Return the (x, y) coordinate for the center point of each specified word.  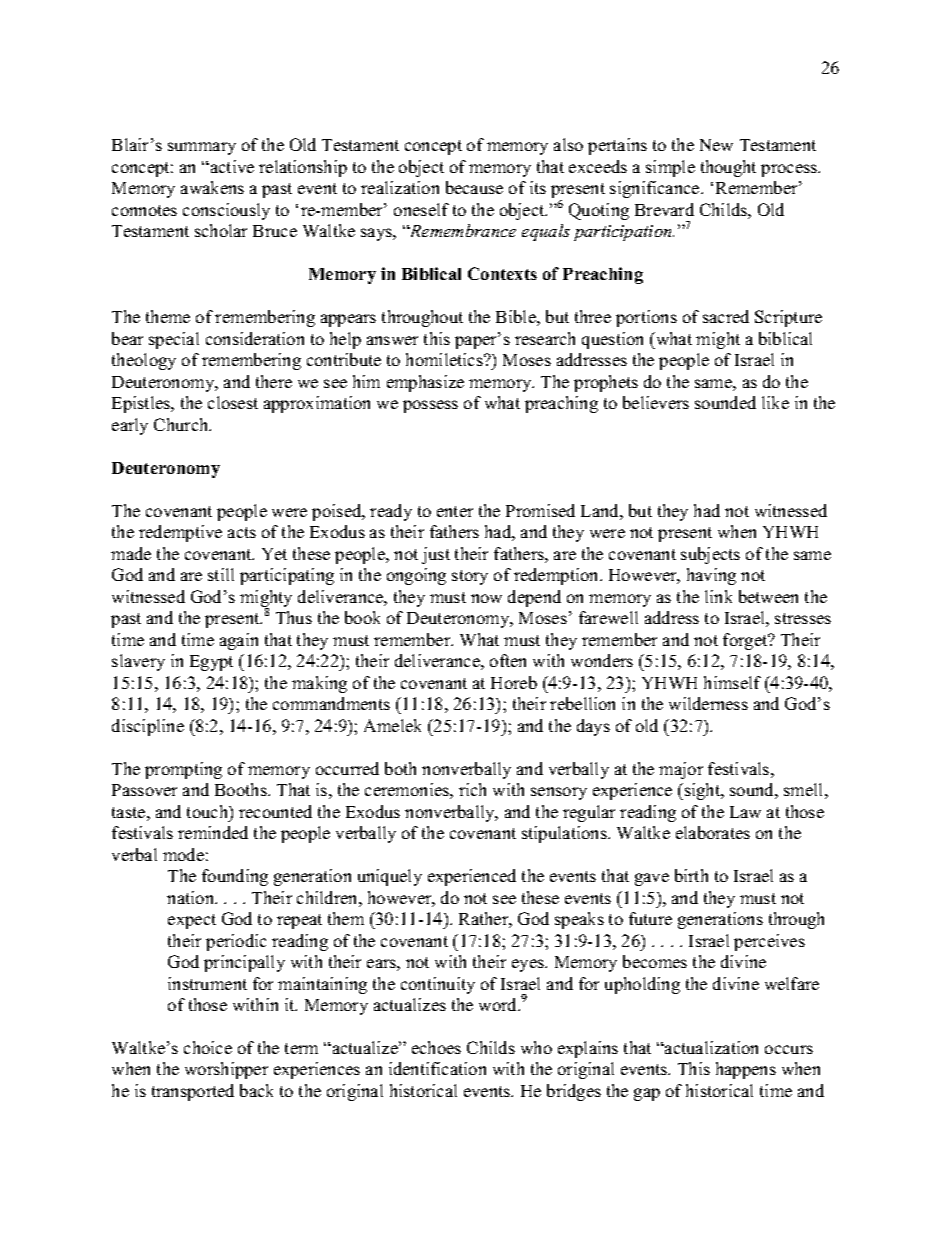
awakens (212, 187)
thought (728, 168)
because (474, 187)
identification (437, 1068)
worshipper (226, 1070)
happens (746, 1070)
